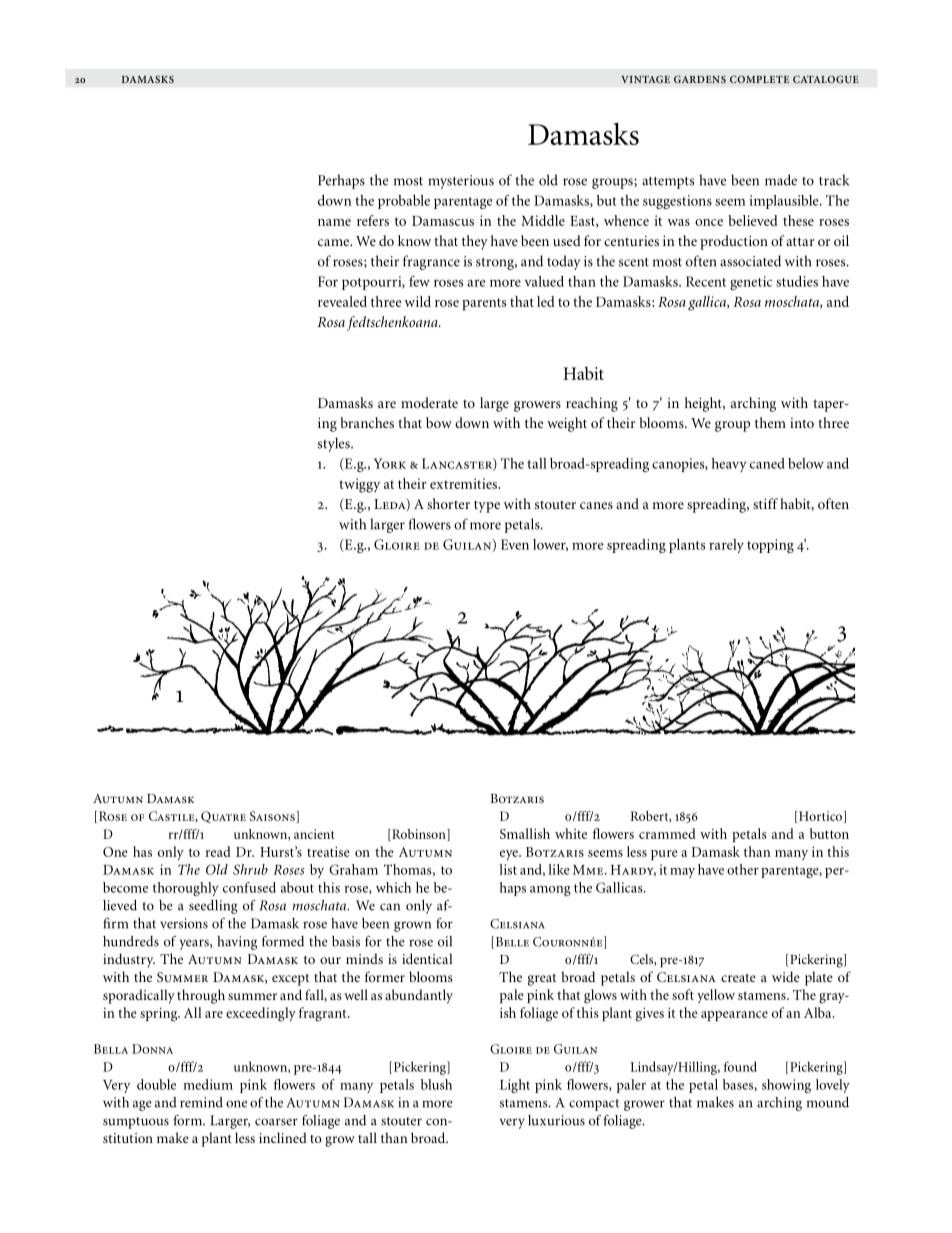 This screenshot has width=952, height=1233. I want to click on bow, so click(439, 422).
